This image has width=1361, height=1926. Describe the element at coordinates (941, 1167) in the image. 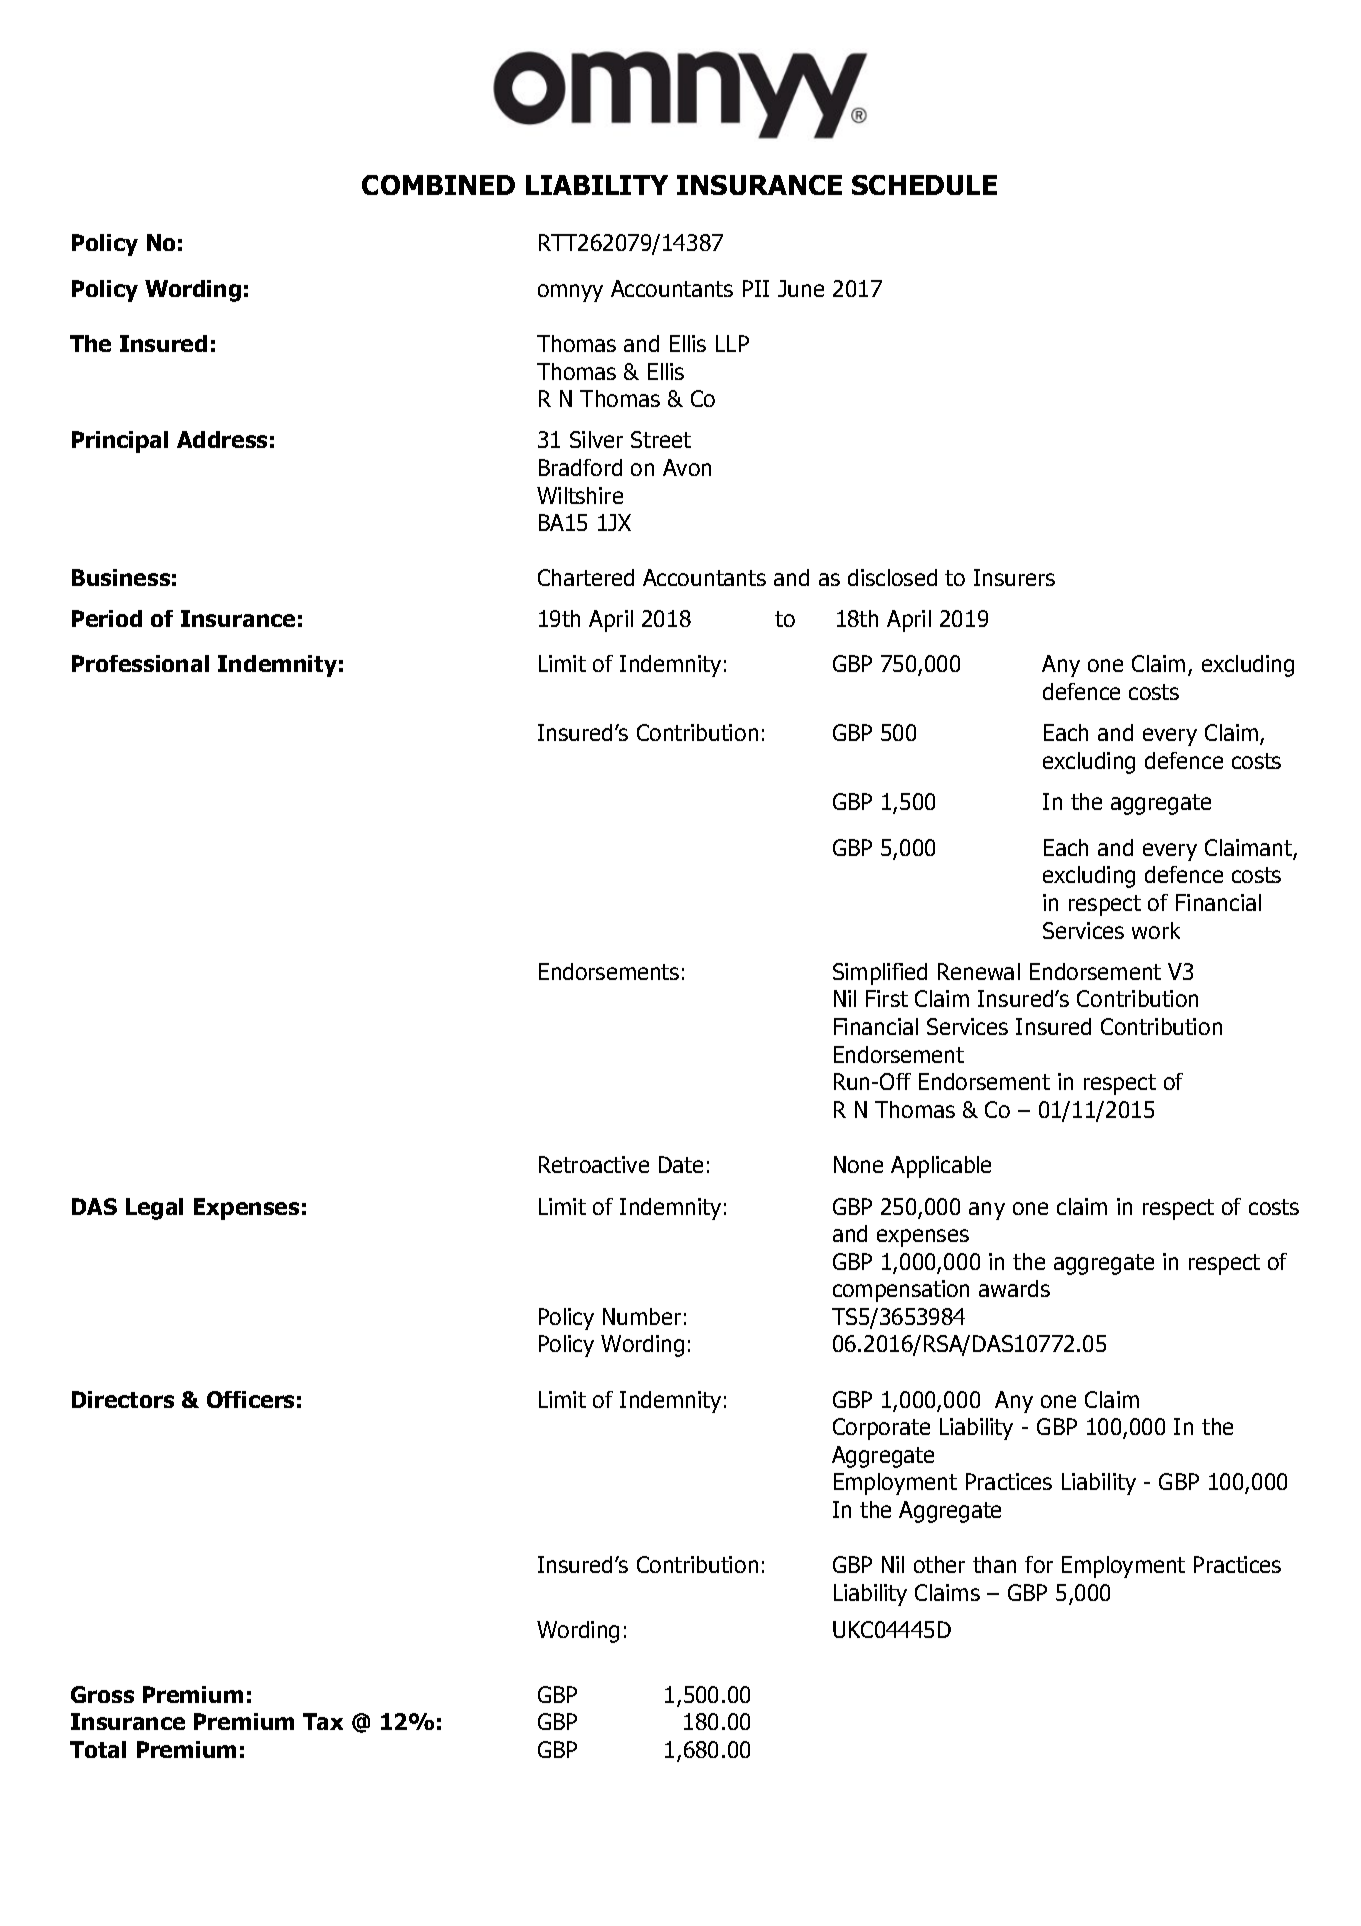

I see `Applicable` at that location.
